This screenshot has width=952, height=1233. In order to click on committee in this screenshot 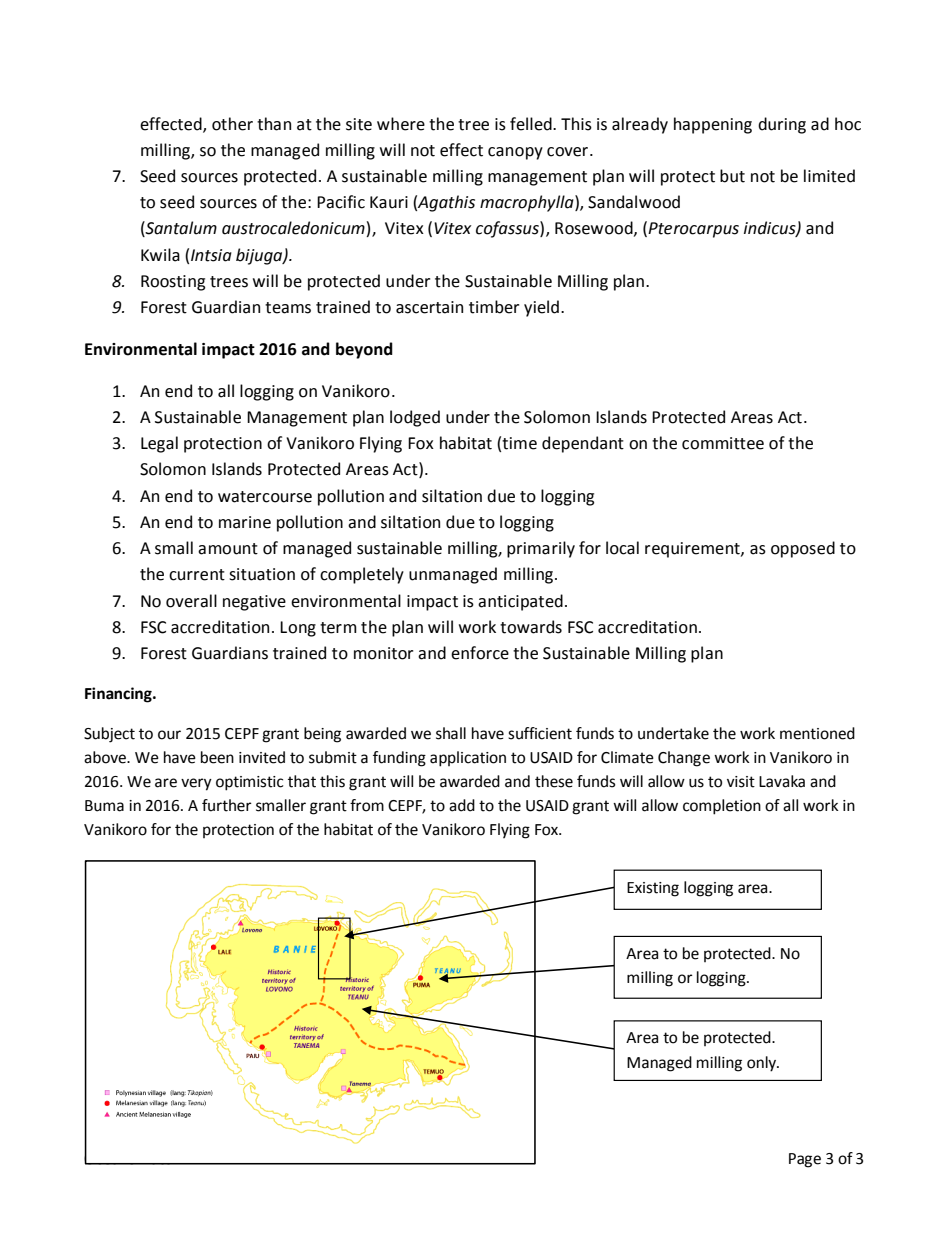, I will do `click(723, 443)`.
